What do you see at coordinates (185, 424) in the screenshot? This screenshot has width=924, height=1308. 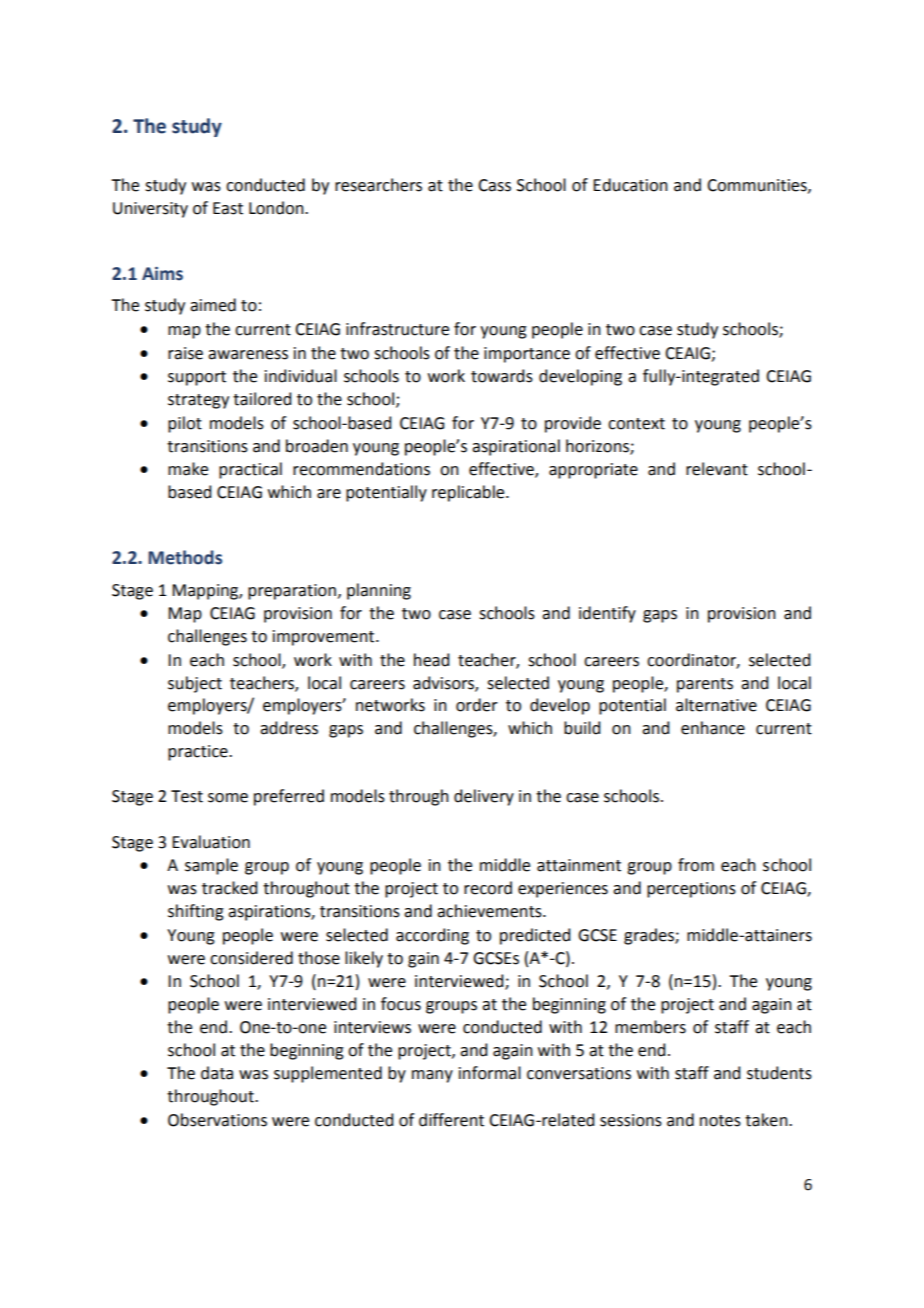 I see `pilot` at bounding box center [185, 424].
